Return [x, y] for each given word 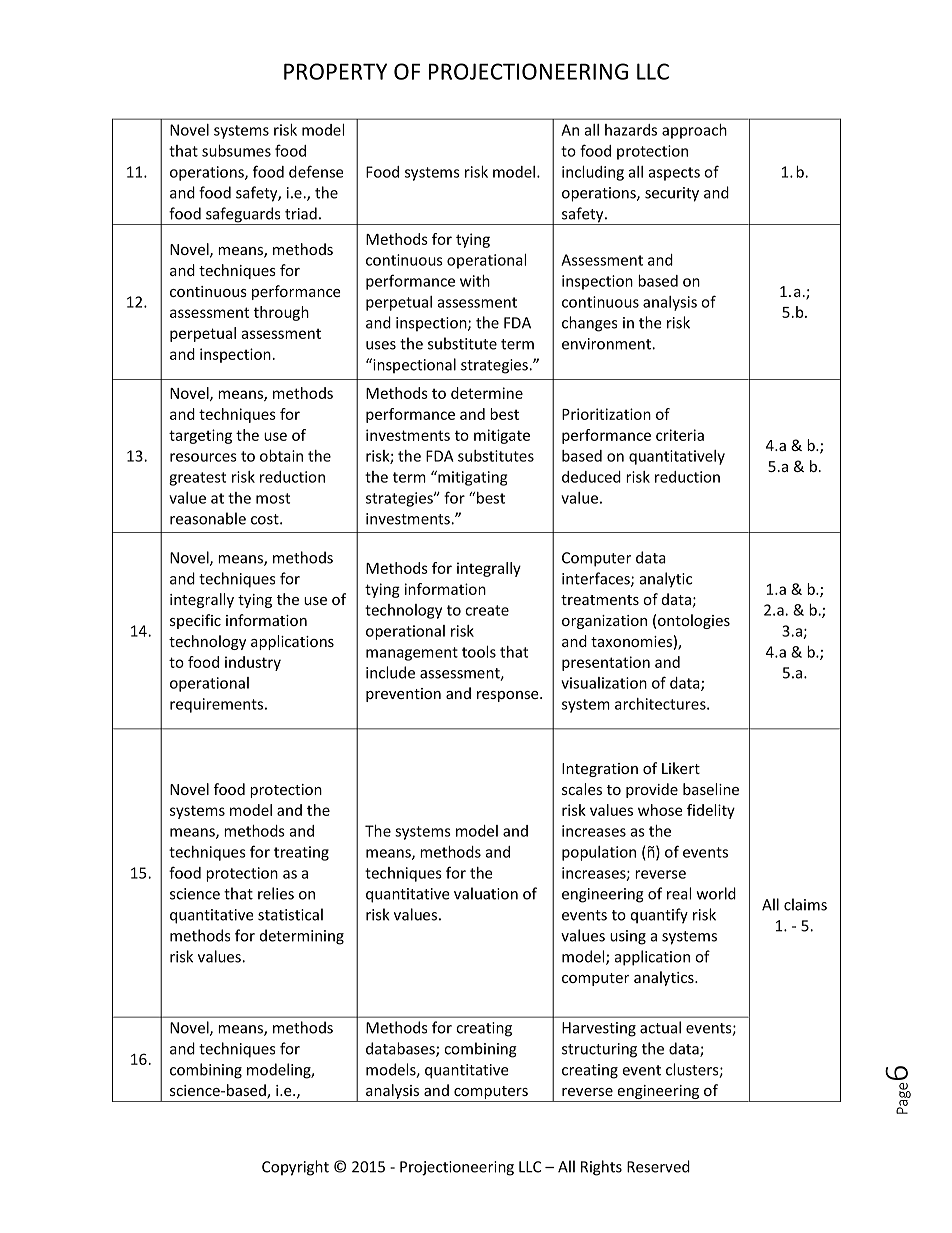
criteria [680, 435]
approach [694, 131]
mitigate [502, 436]
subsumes [236, 151]
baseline [711, 789]
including [593, 173]
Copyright [295, 1168]
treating [301, 853]
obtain [281, 456]
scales [582, 789]
